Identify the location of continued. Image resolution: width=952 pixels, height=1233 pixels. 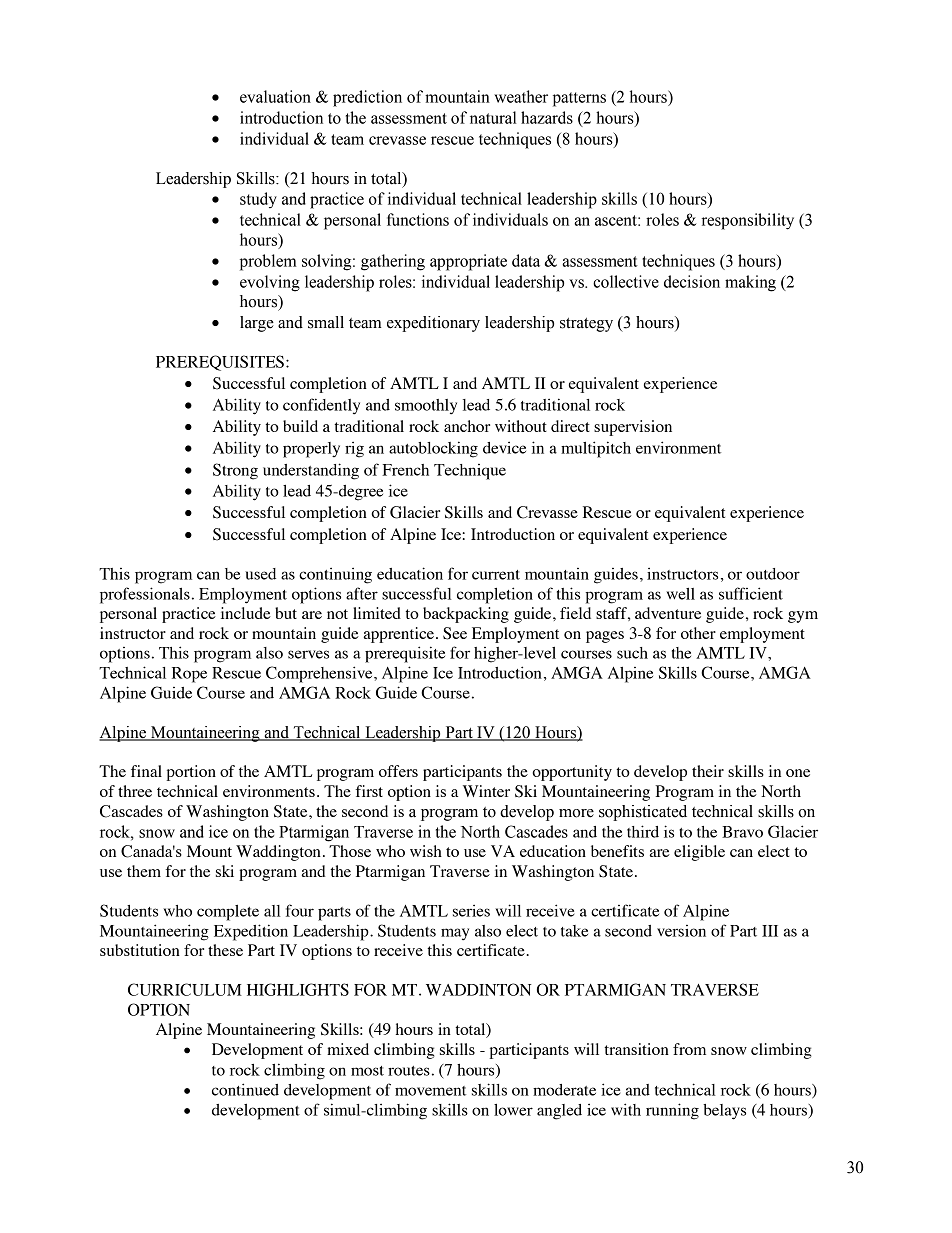
(245, 1089).
